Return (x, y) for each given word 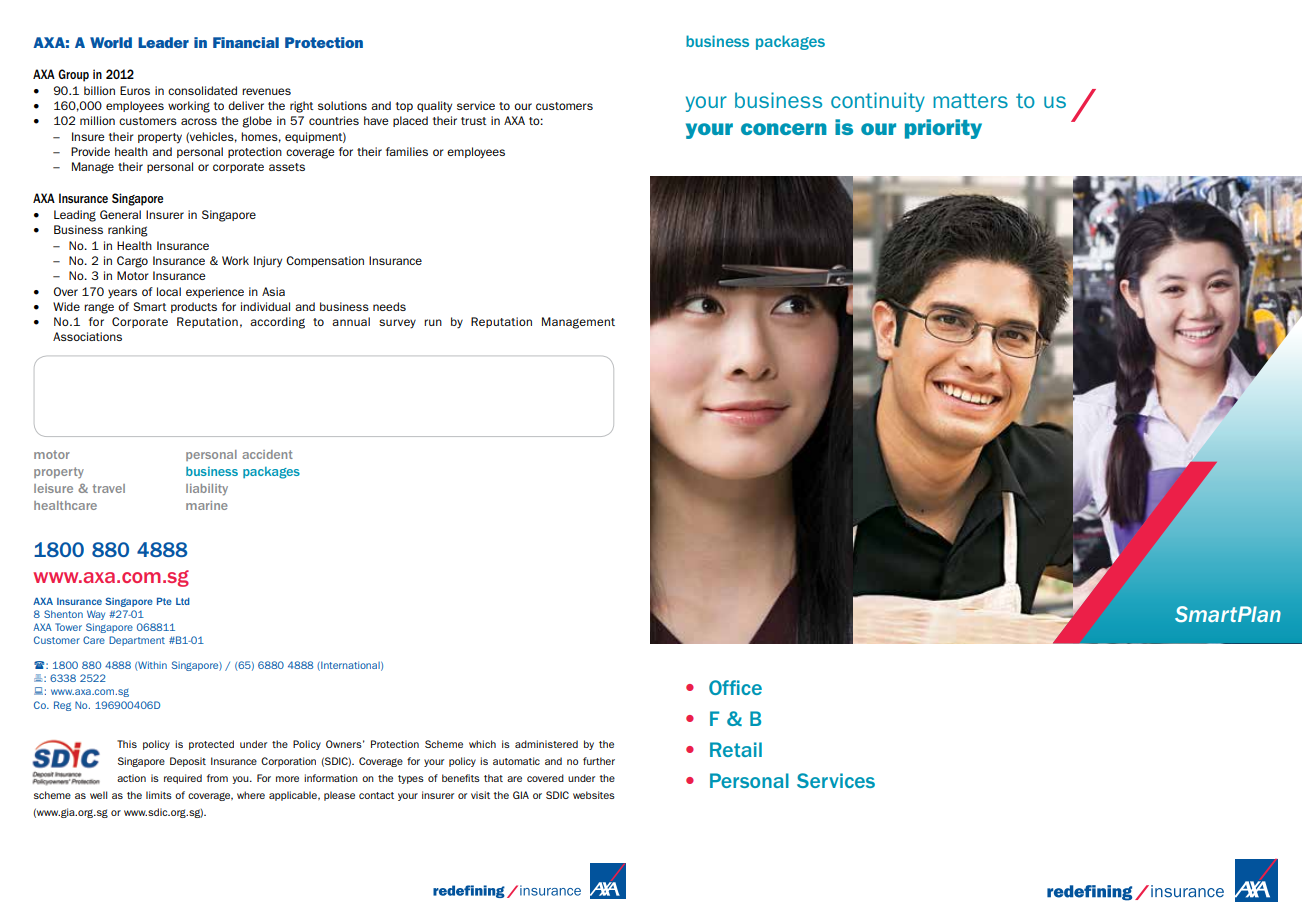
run (433, 322)
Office (735, 687)
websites (594, 795)
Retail (736, 749)
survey (397, 324)
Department (137, 641)
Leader (163, 42)
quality (434, 106)
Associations (87, 336)
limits (159, 795)
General (120, 214)
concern (784, 129)
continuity (878, 102)
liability (207, 490)
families (407, 151)
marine (206, 505)
